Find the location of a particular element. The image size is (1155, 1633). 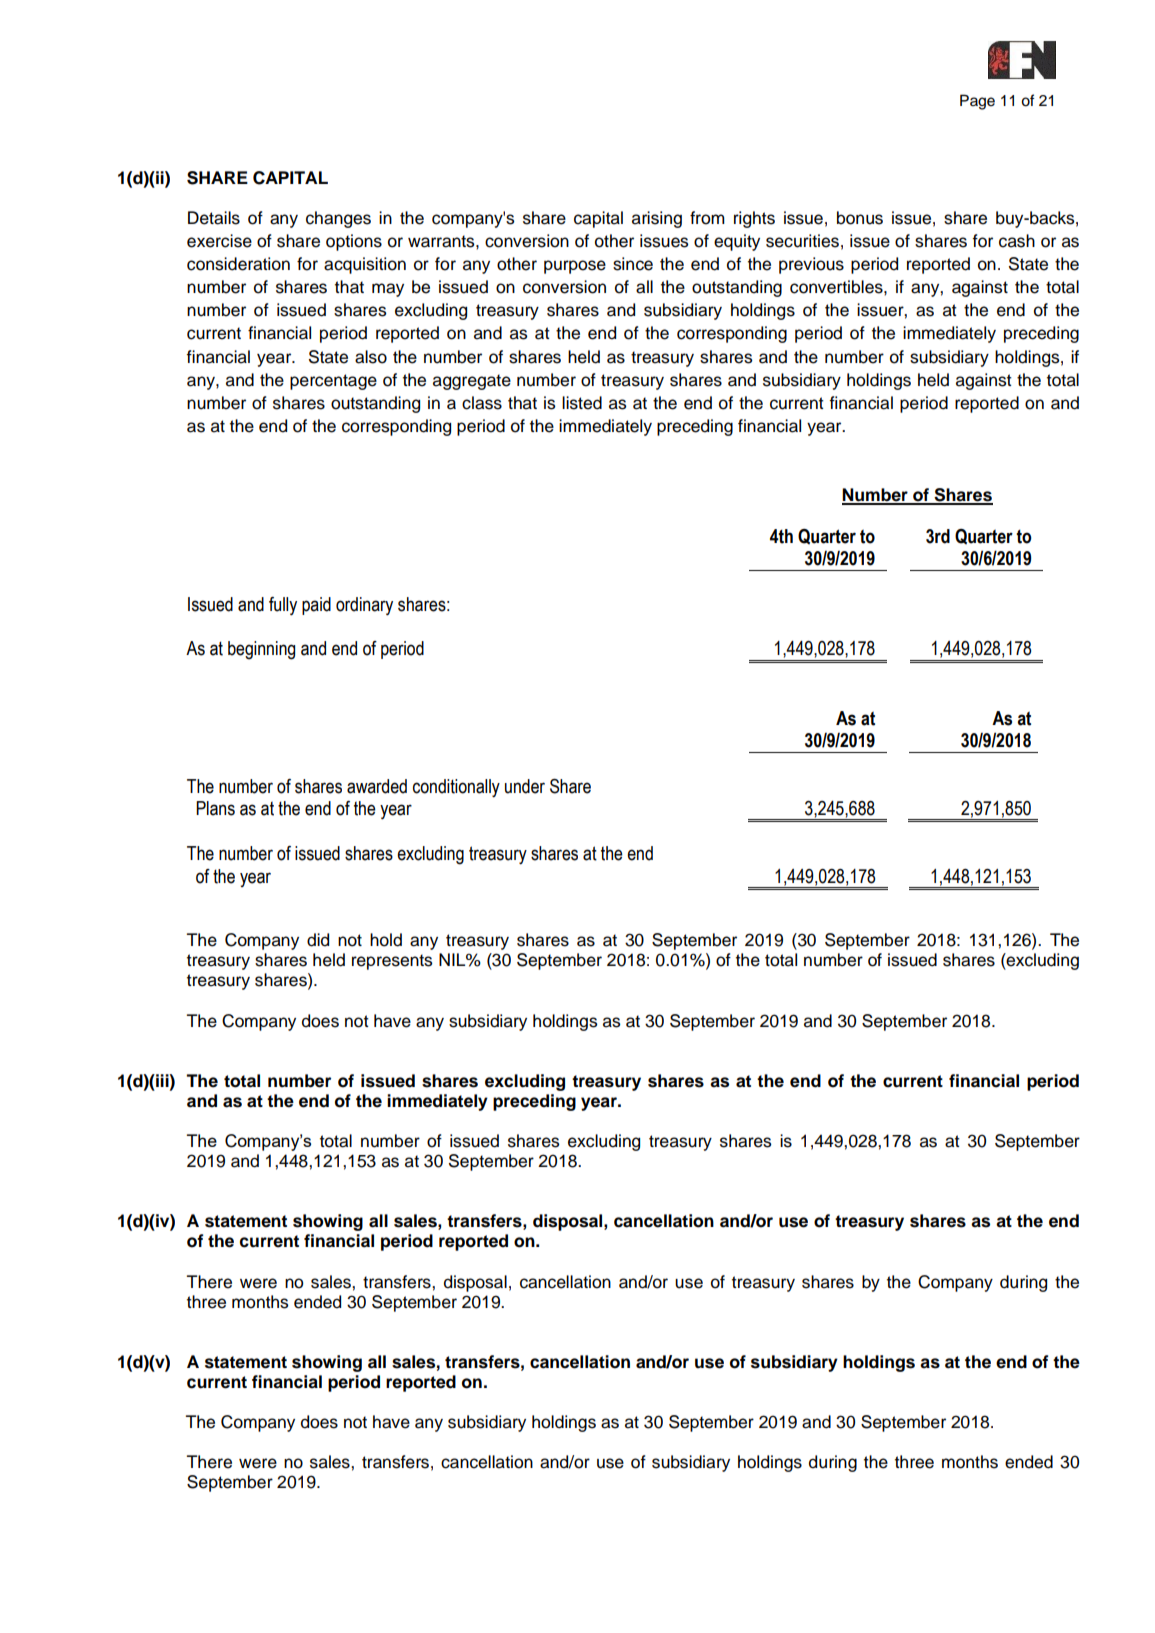

did is located at coordinates (318, 940).
